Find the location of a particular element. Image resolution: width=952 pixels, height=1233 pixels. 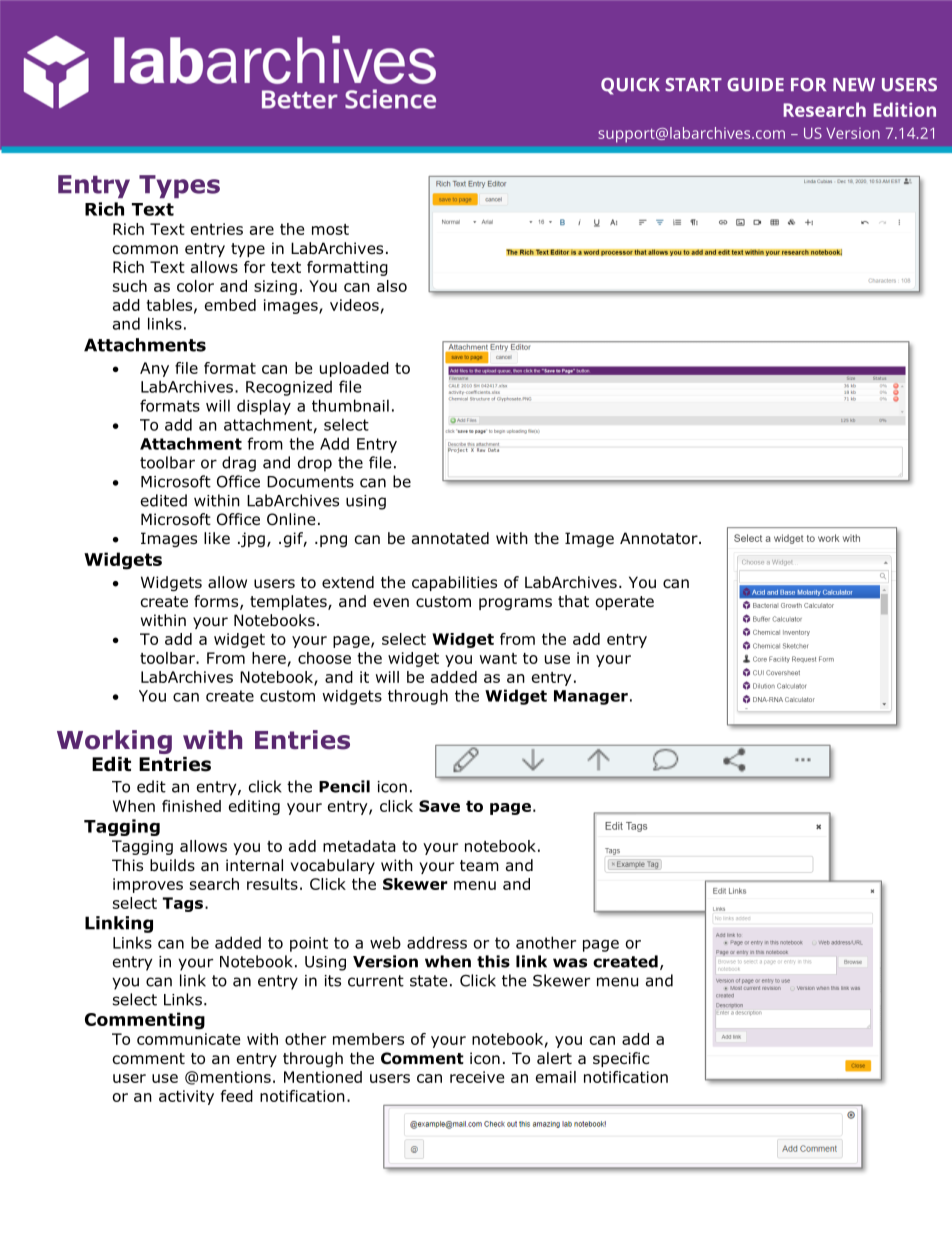

videos is located at coordinates (354, 305).
